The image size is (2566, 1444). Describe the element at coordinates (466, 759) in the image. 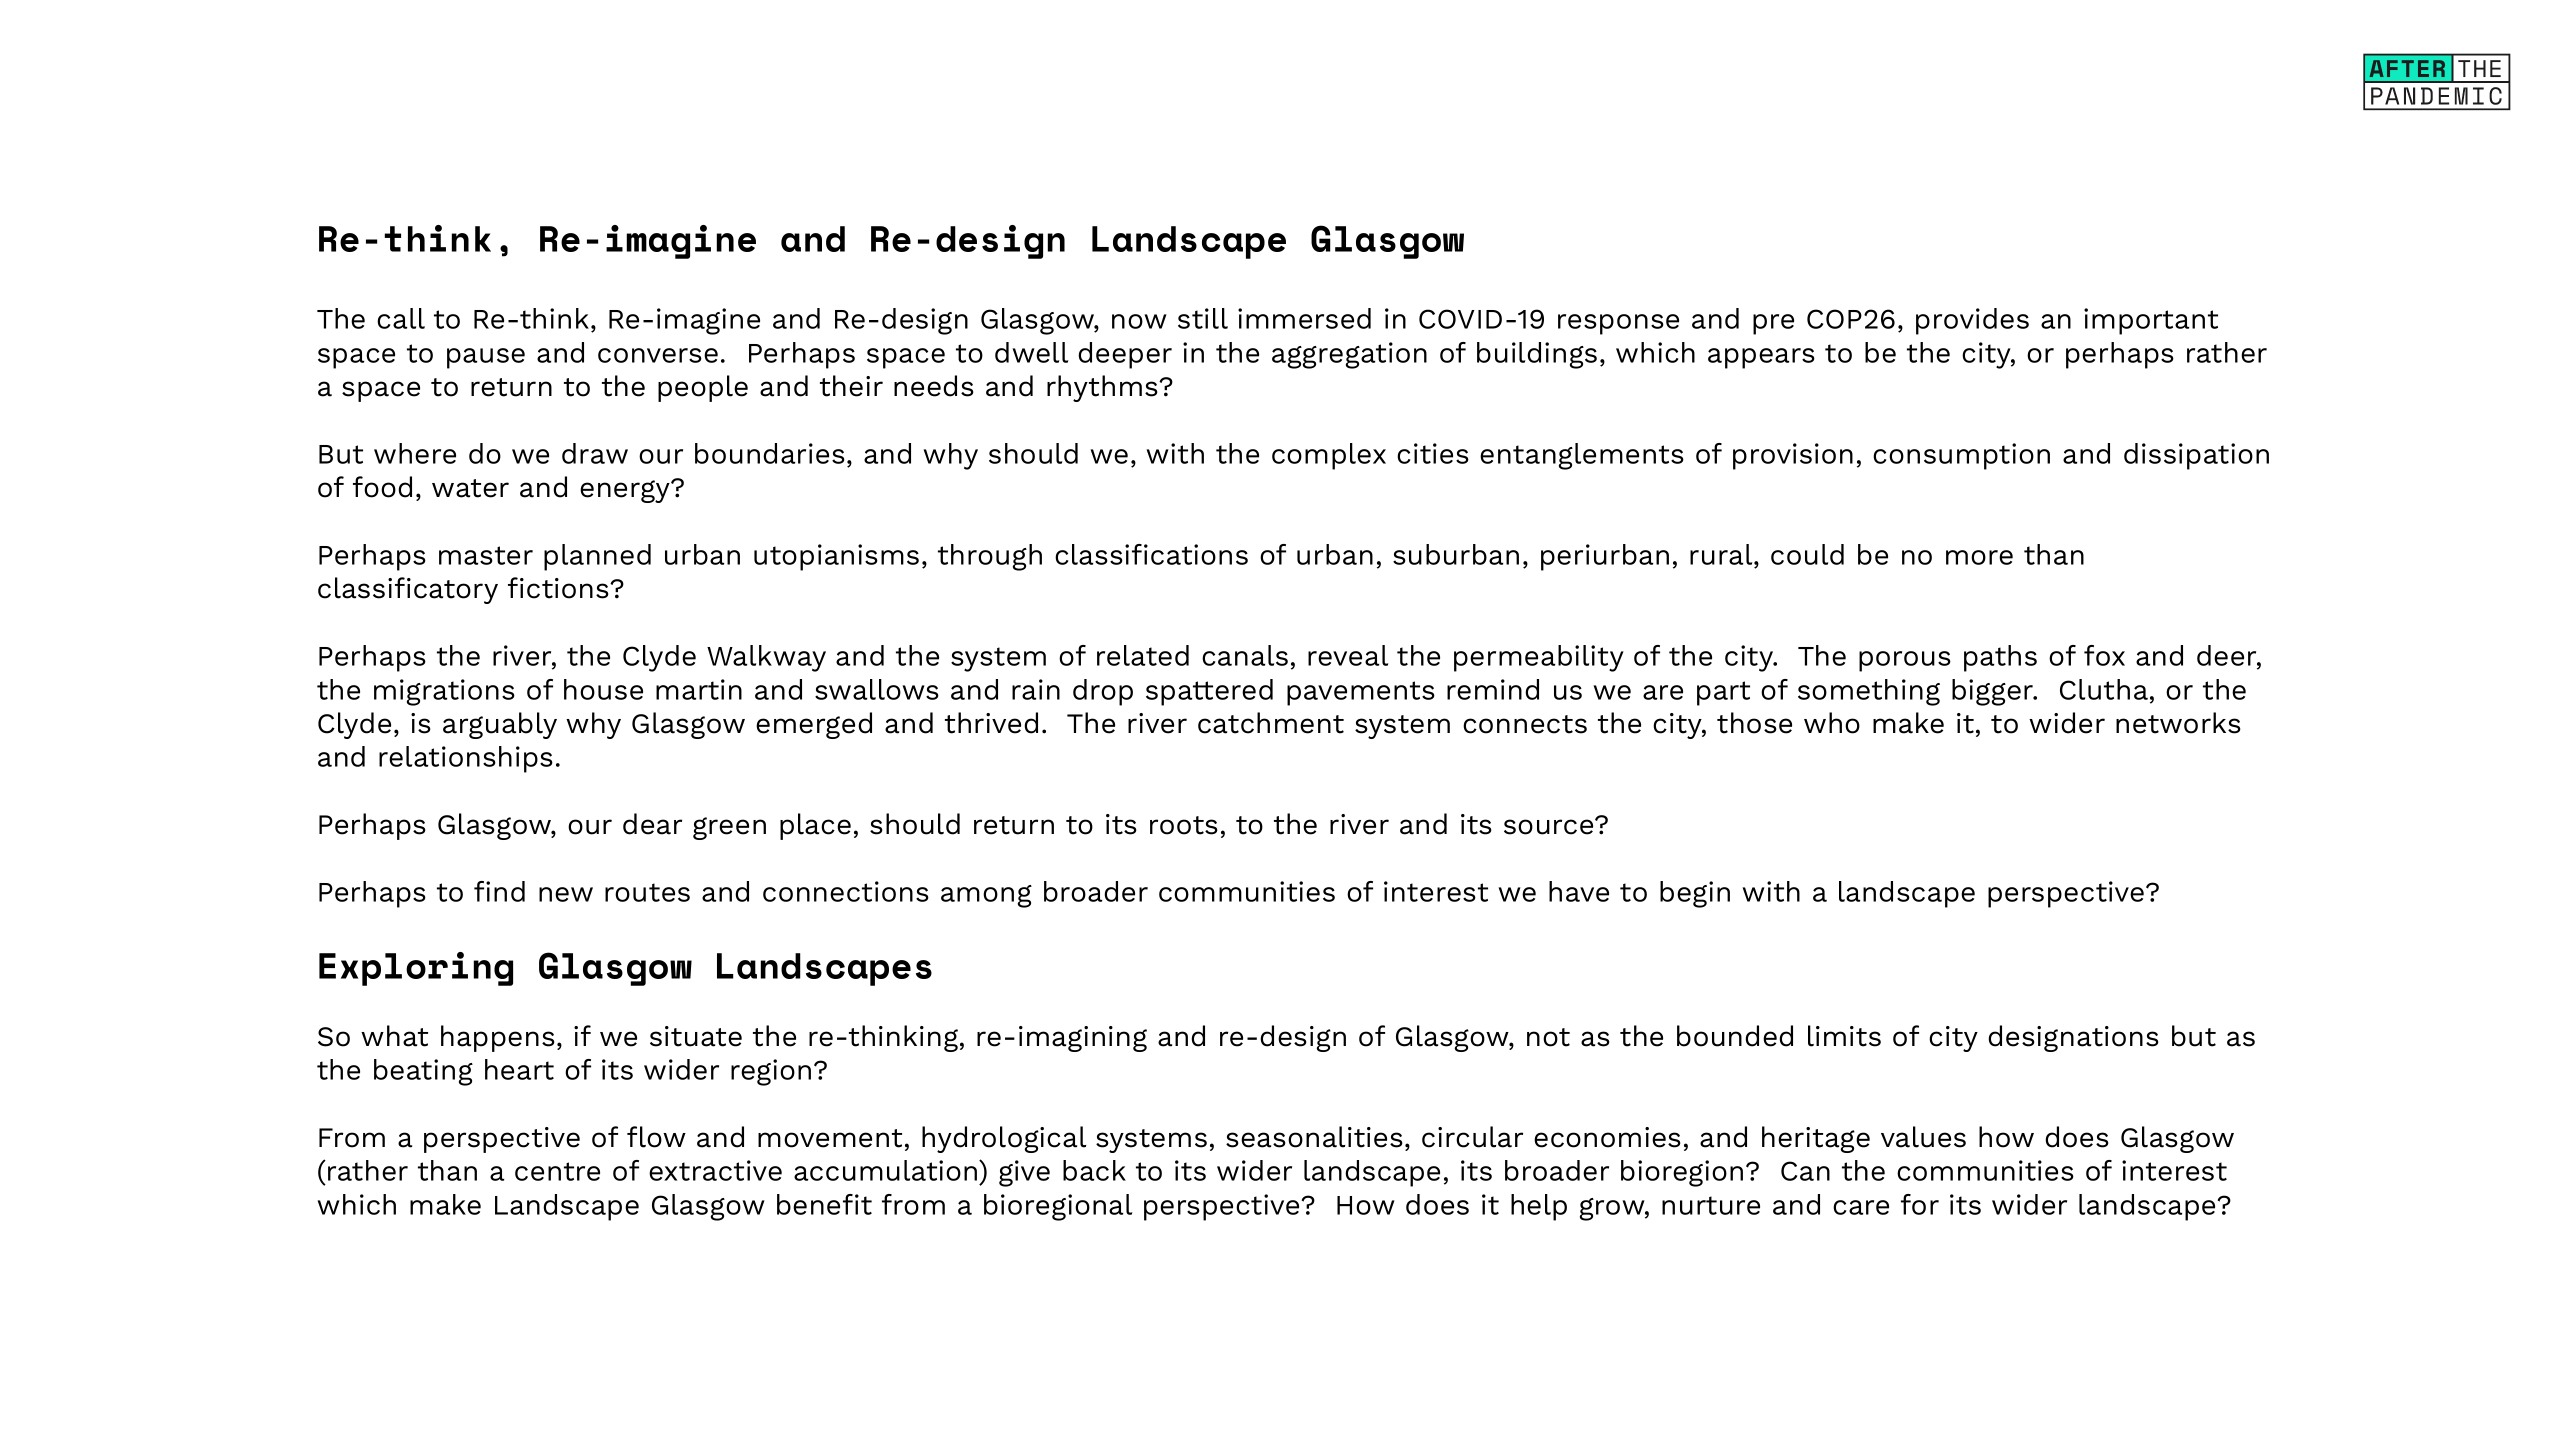

I see `relationships` at that location.
